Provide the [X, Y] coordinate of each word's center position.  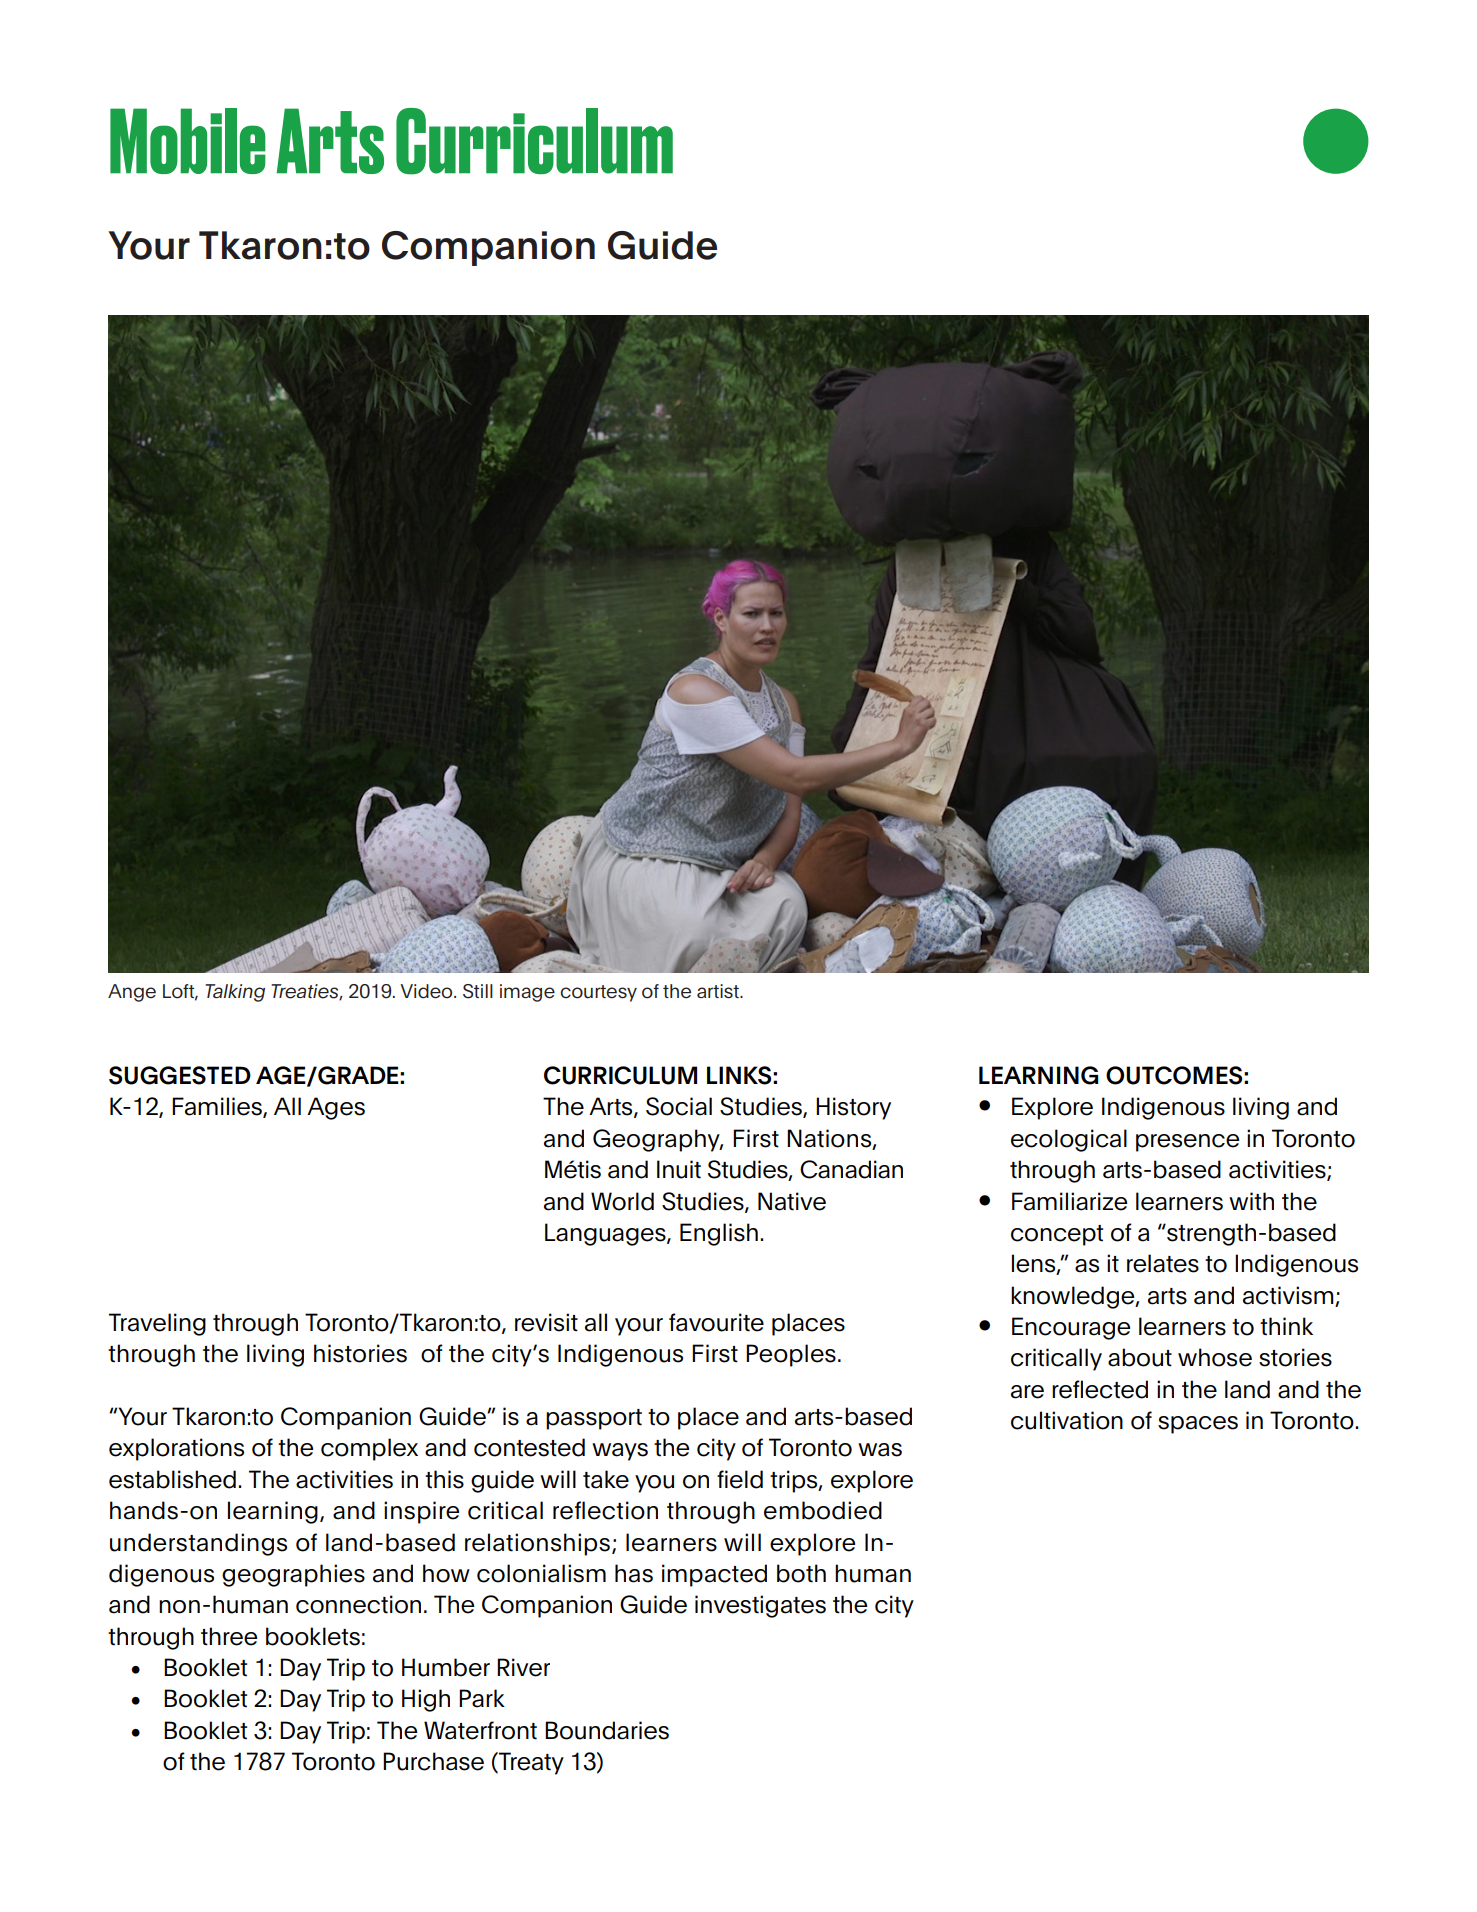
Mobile [188, 141]
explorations [176, 1449]
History [853, 1108]
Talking [235, 993]
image [527, 993]
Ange [132, 993]
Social [679, 1106]
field [740, 1479]
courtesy [598, 993]
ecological [1069, 1140]
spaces [1198, 1425]
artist [719, 991]
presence [1187, 1143]
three [229, 1636]
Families [218, 1107]
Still [478, 991]
